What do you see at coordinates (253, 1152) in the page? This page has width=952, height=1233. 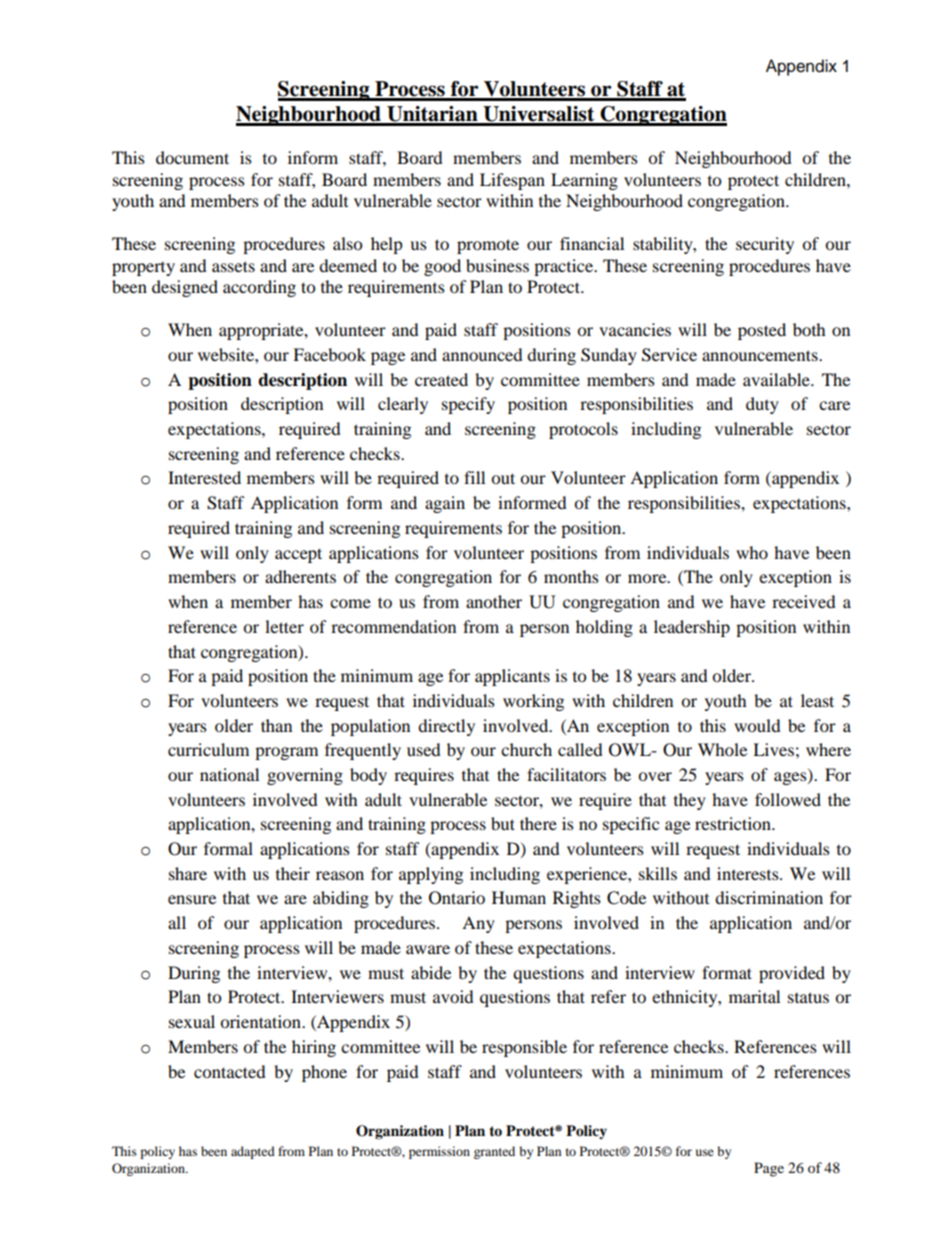 I see `adapted` at bounding box center [253, 1152].
